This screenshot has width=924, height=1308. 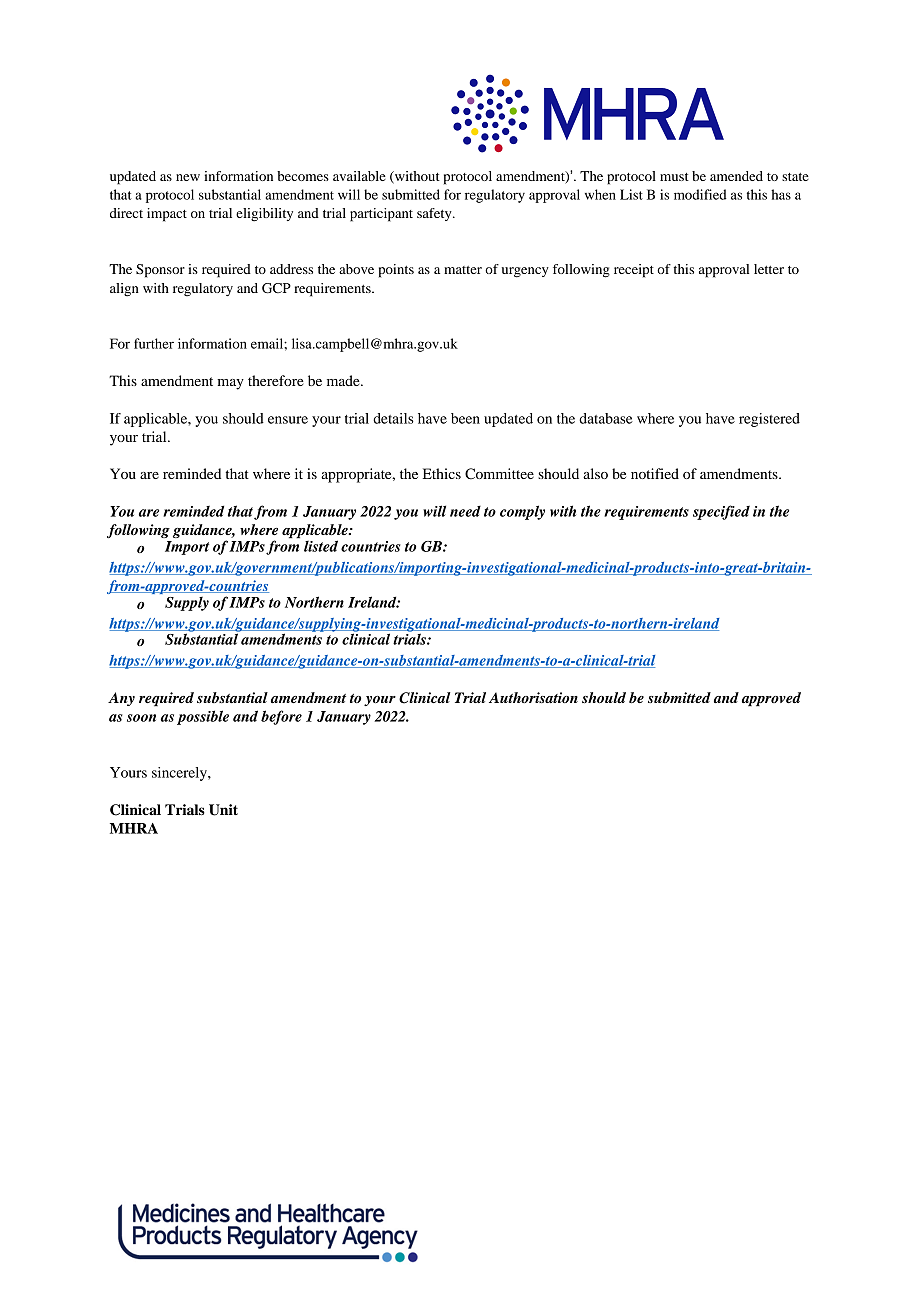 I want to click on comply, so click(x=522, y=512).
